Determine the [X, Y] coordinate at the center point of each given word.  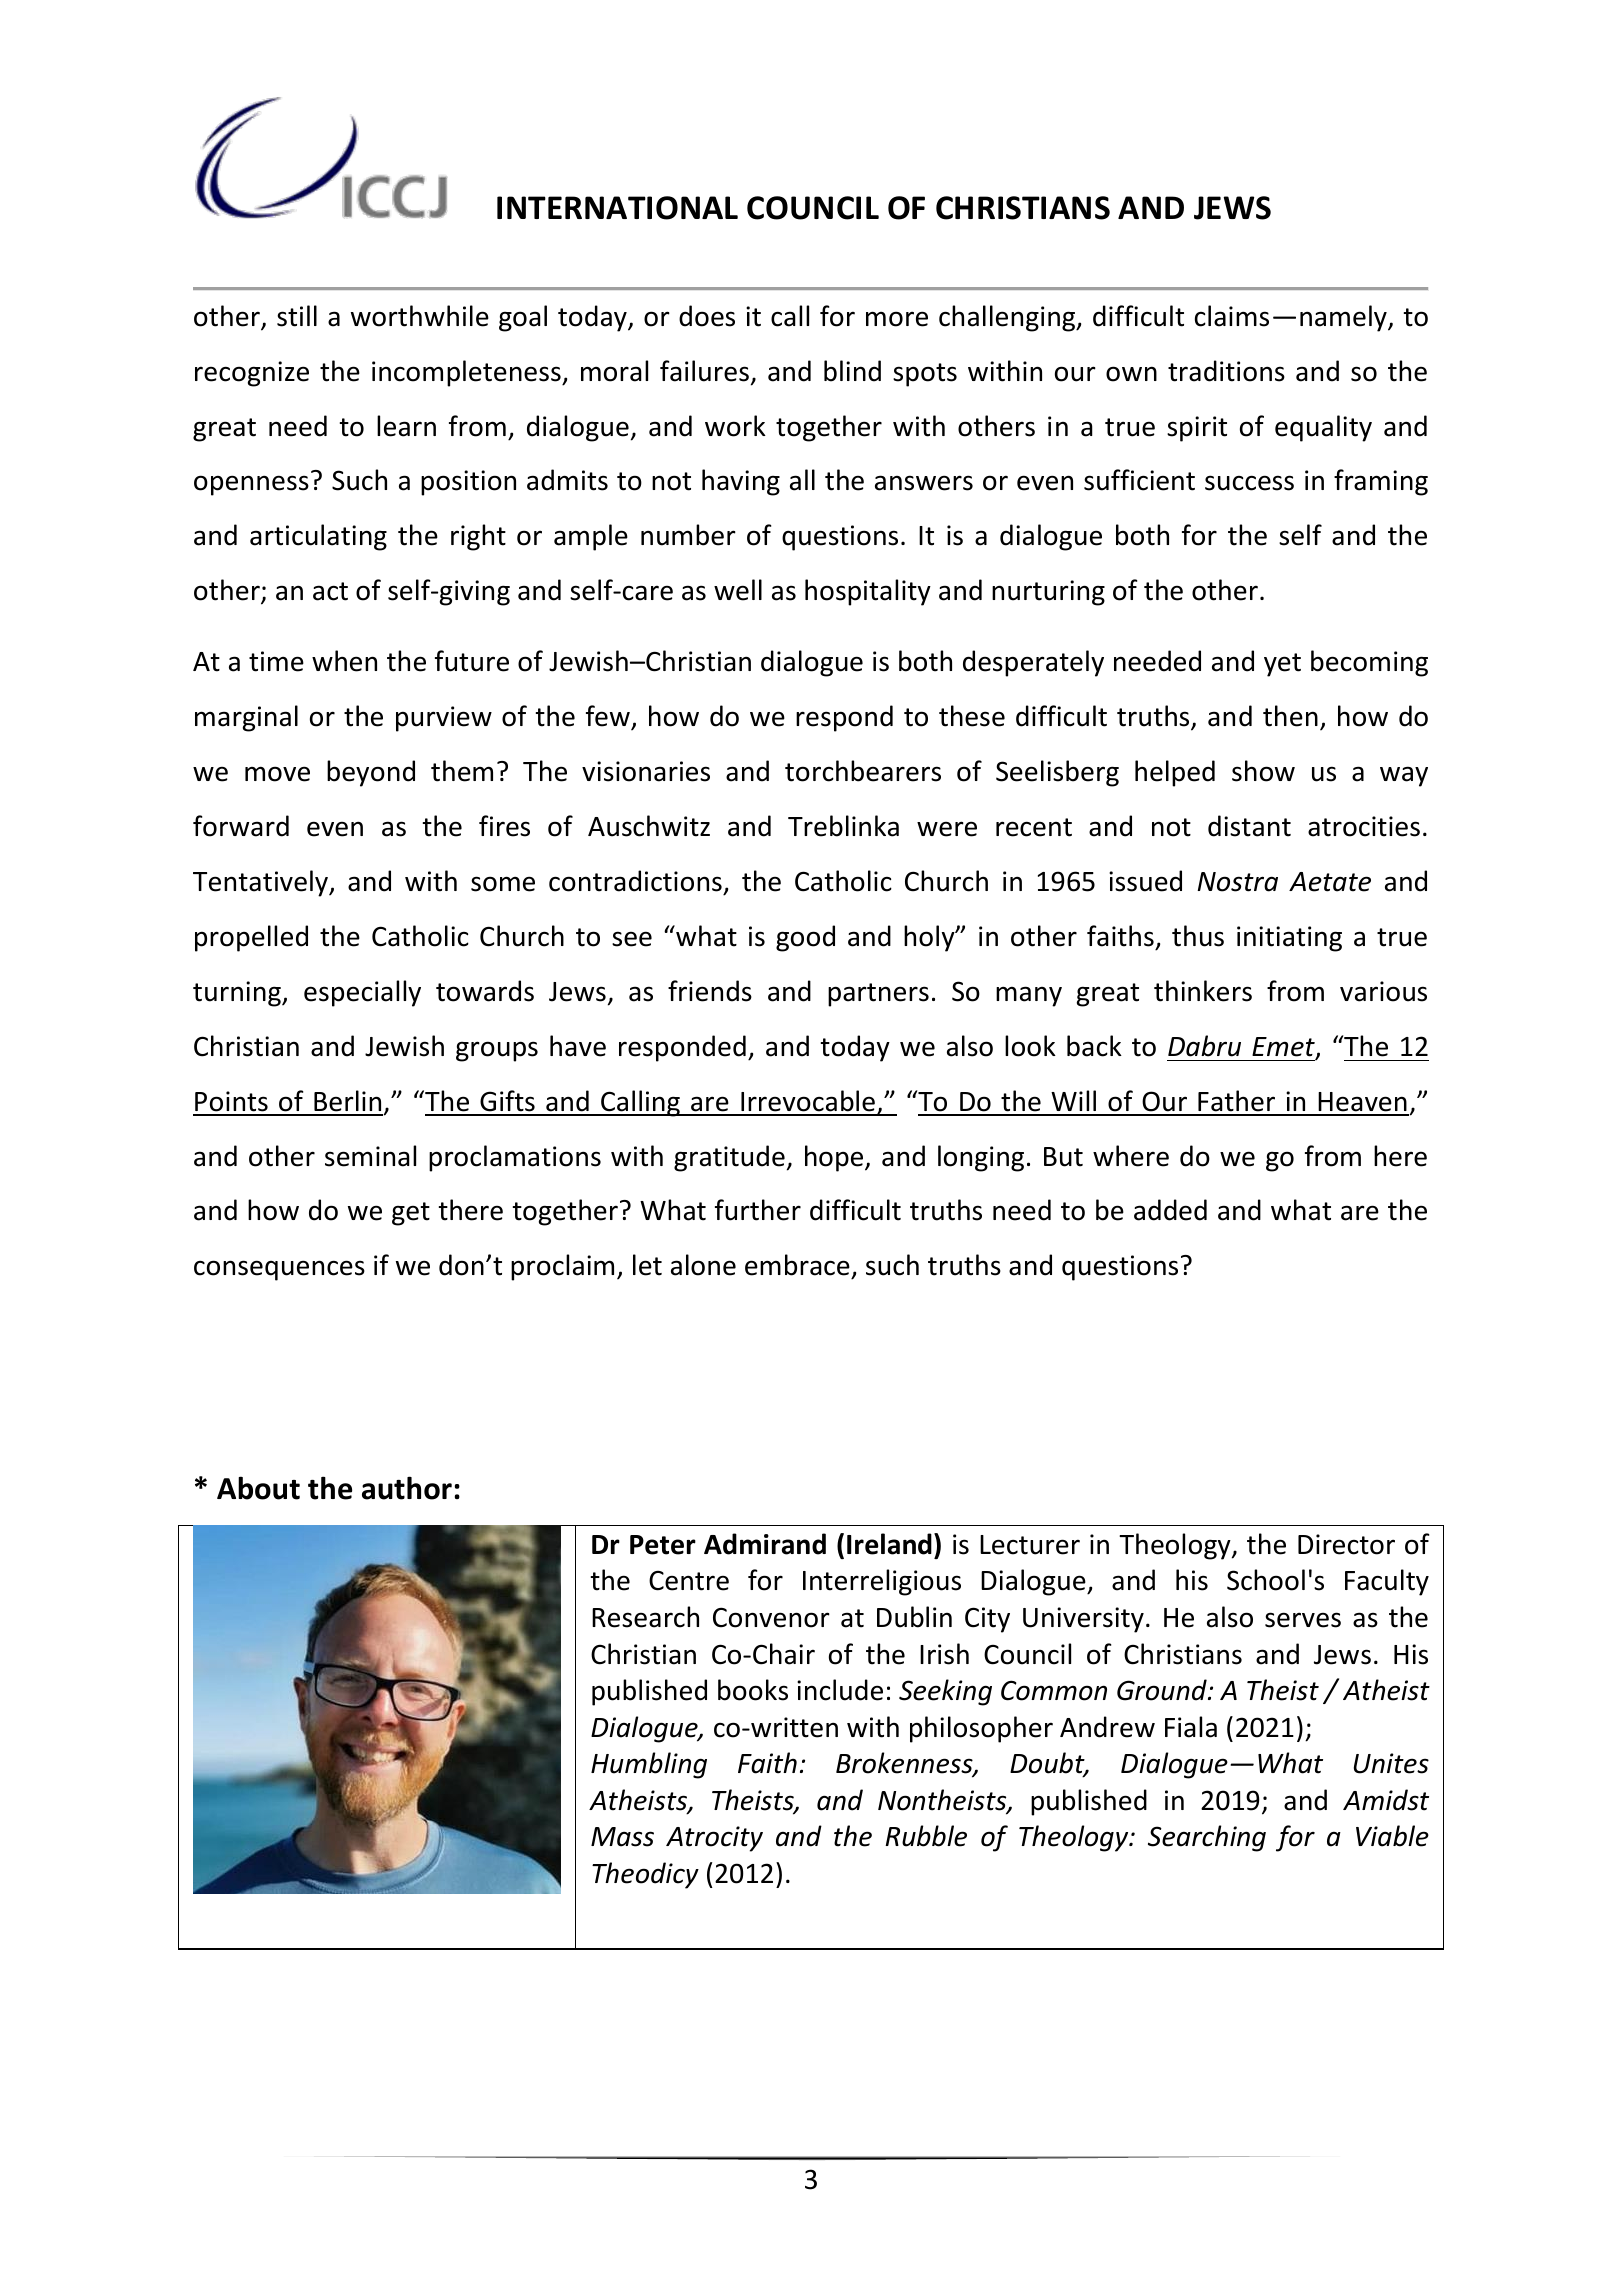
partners [878, 995]
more [897, 319]
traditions [1226, 371]
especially [362, 993]
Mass [622, 1837]
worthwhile [420, 316]
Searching [1207, 1838]
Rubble [926, 1836]
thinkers [1203, 991]
